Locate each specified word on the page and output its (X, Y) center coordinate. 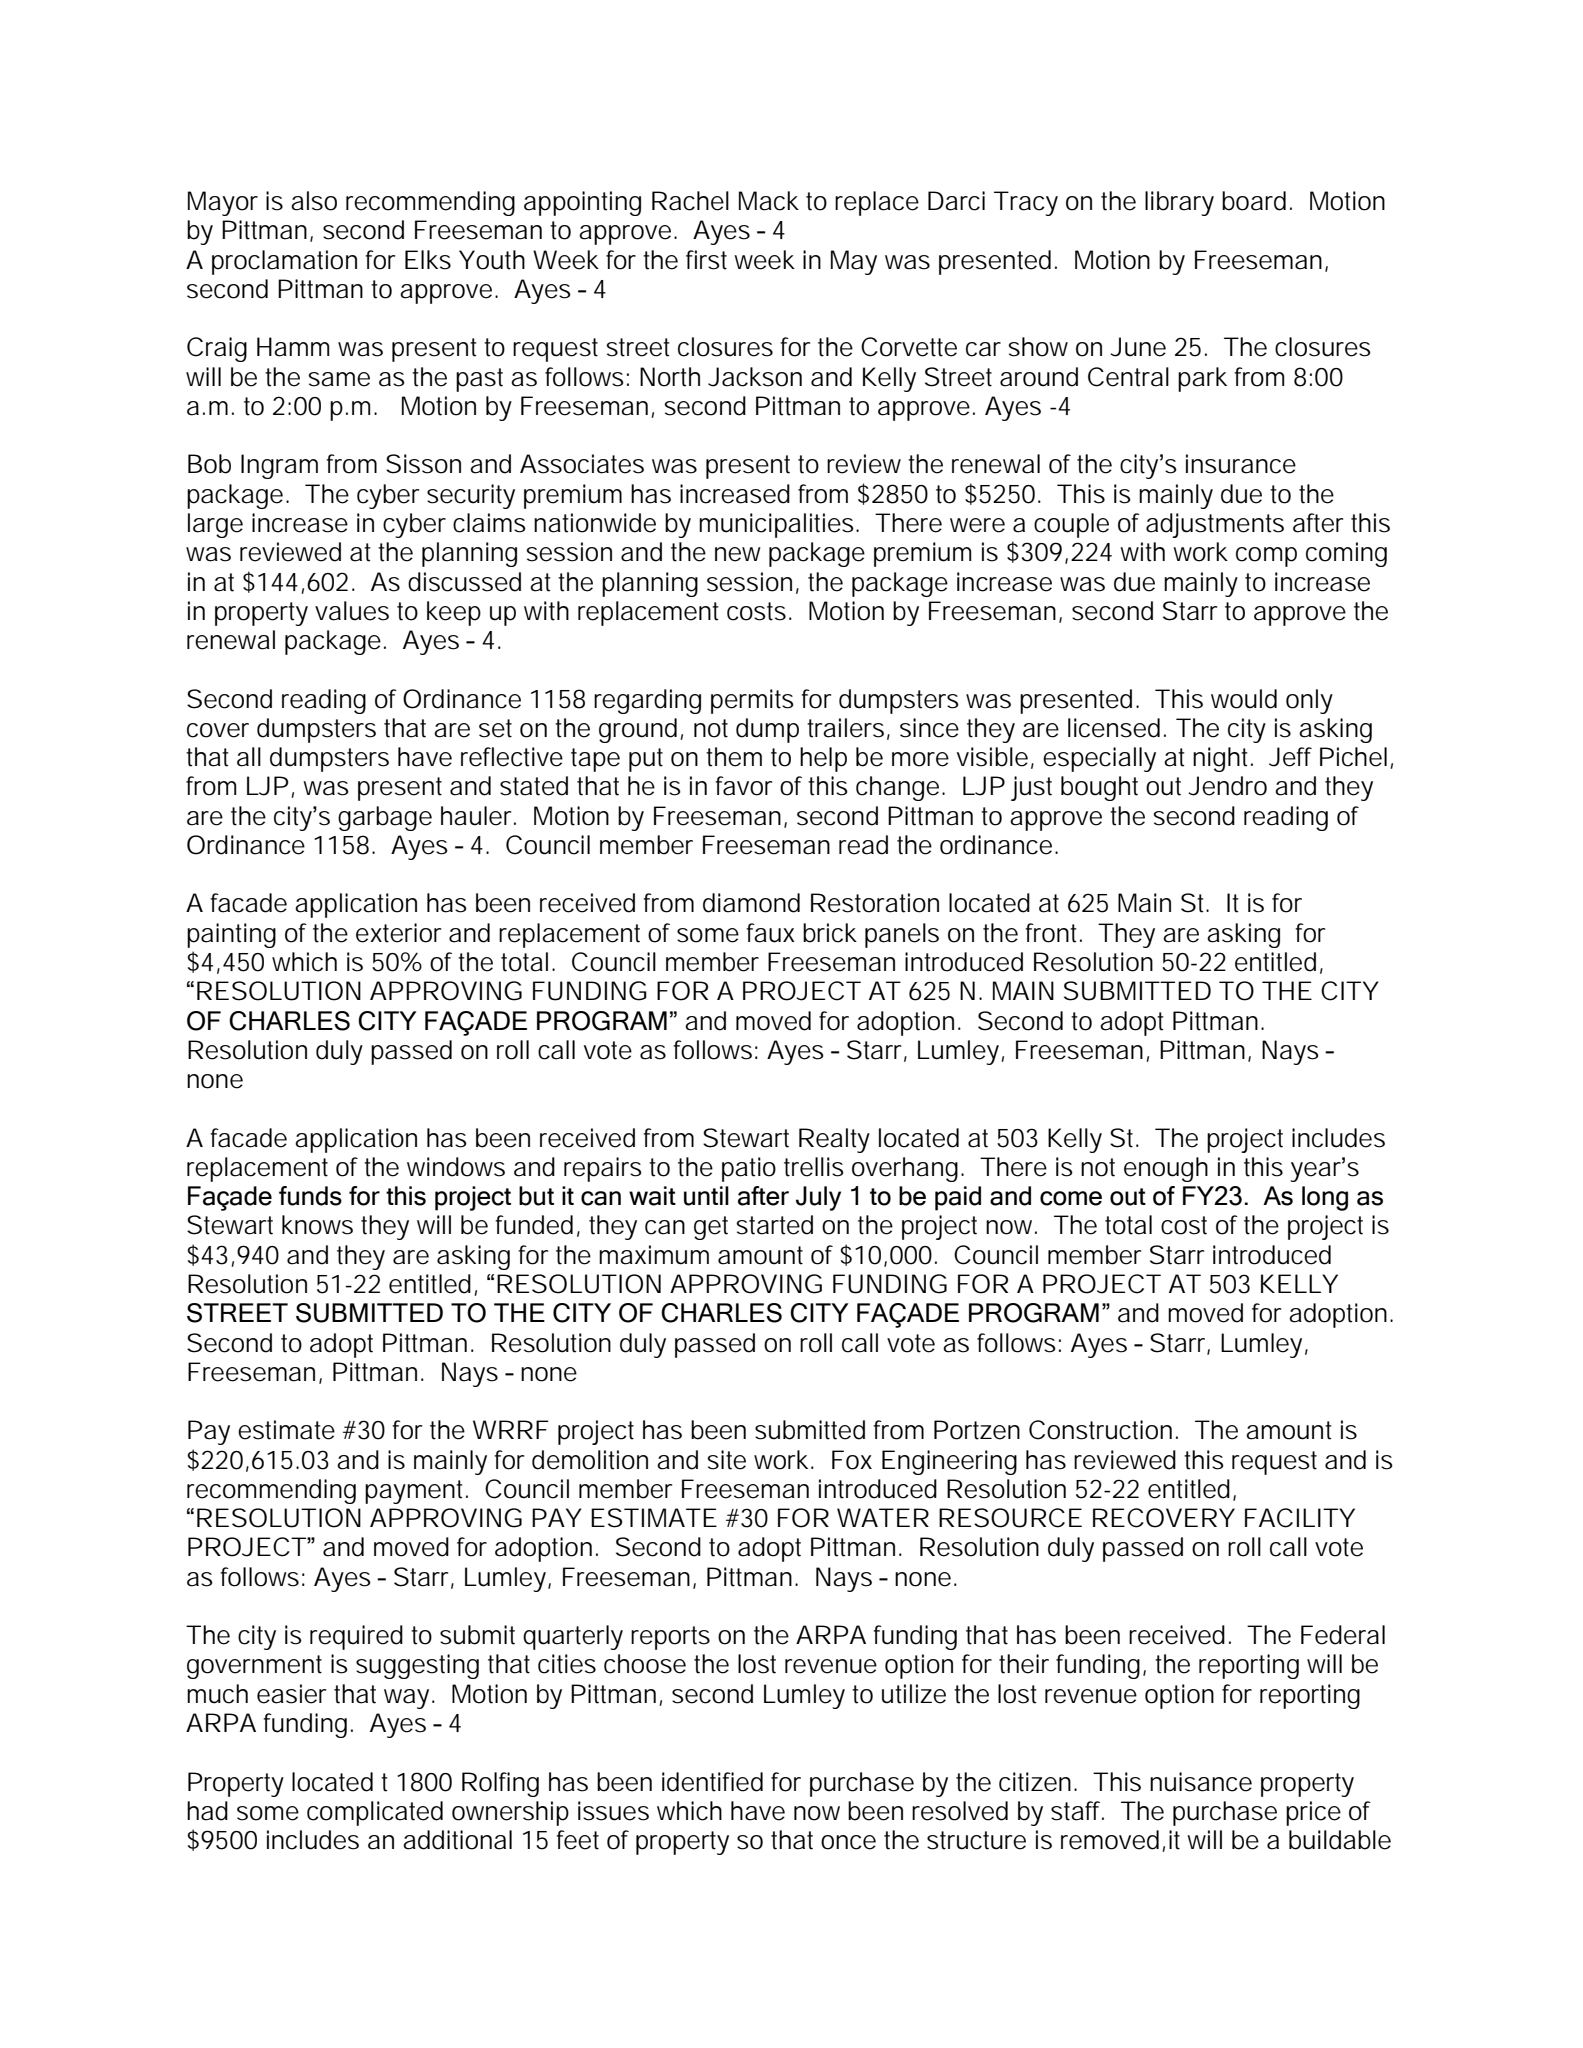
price (1313, 1813)
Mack (769, 201)
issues (613, 1811)
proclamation (284, 262)
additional (457, 1840)
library (1179, 203)
